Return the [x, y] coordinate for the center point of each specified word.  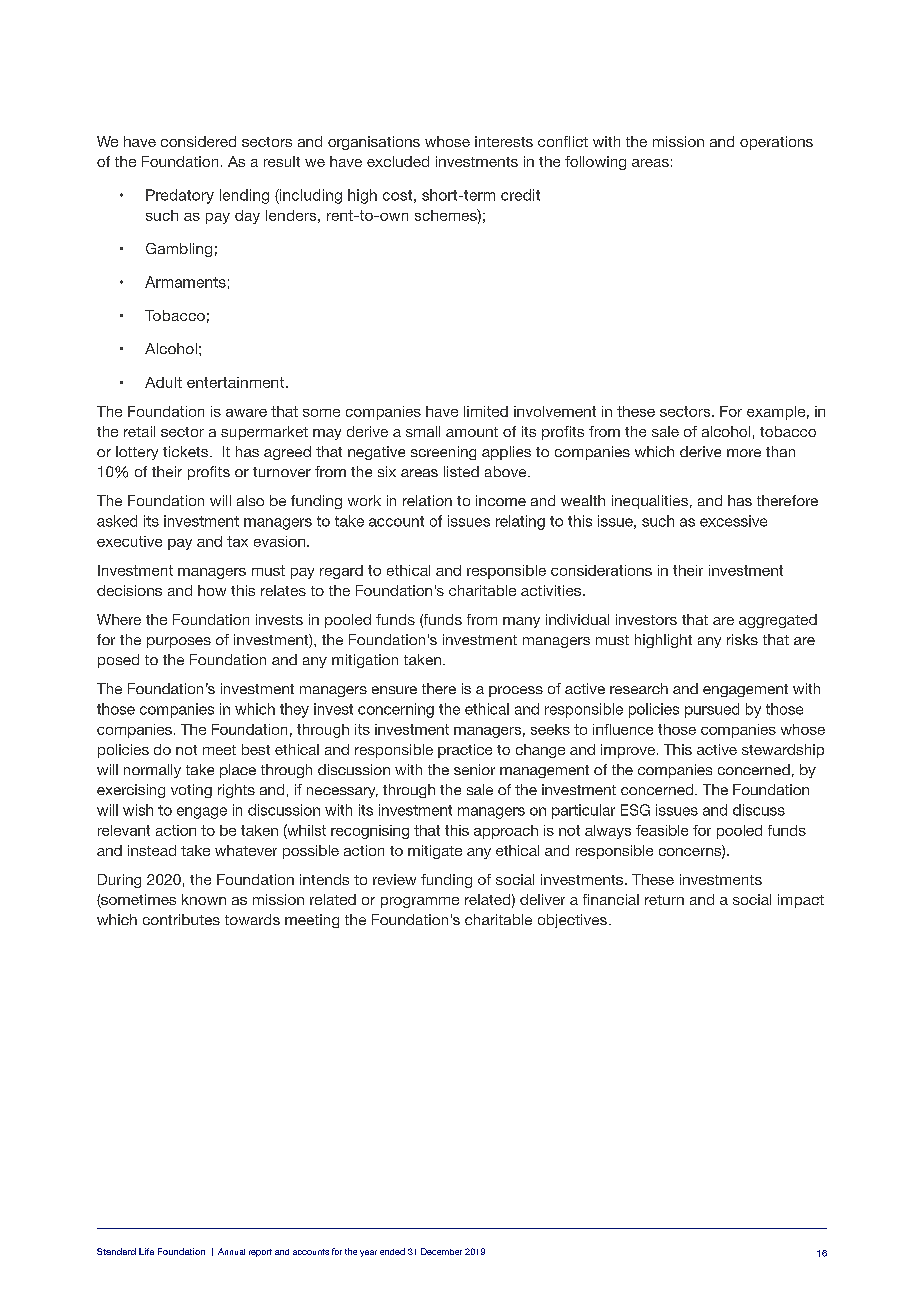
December [441, 1251]
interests [504, 141]
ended [392, 1251]
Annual [231, 1251]
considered [198, 141]
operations [776, 143]
